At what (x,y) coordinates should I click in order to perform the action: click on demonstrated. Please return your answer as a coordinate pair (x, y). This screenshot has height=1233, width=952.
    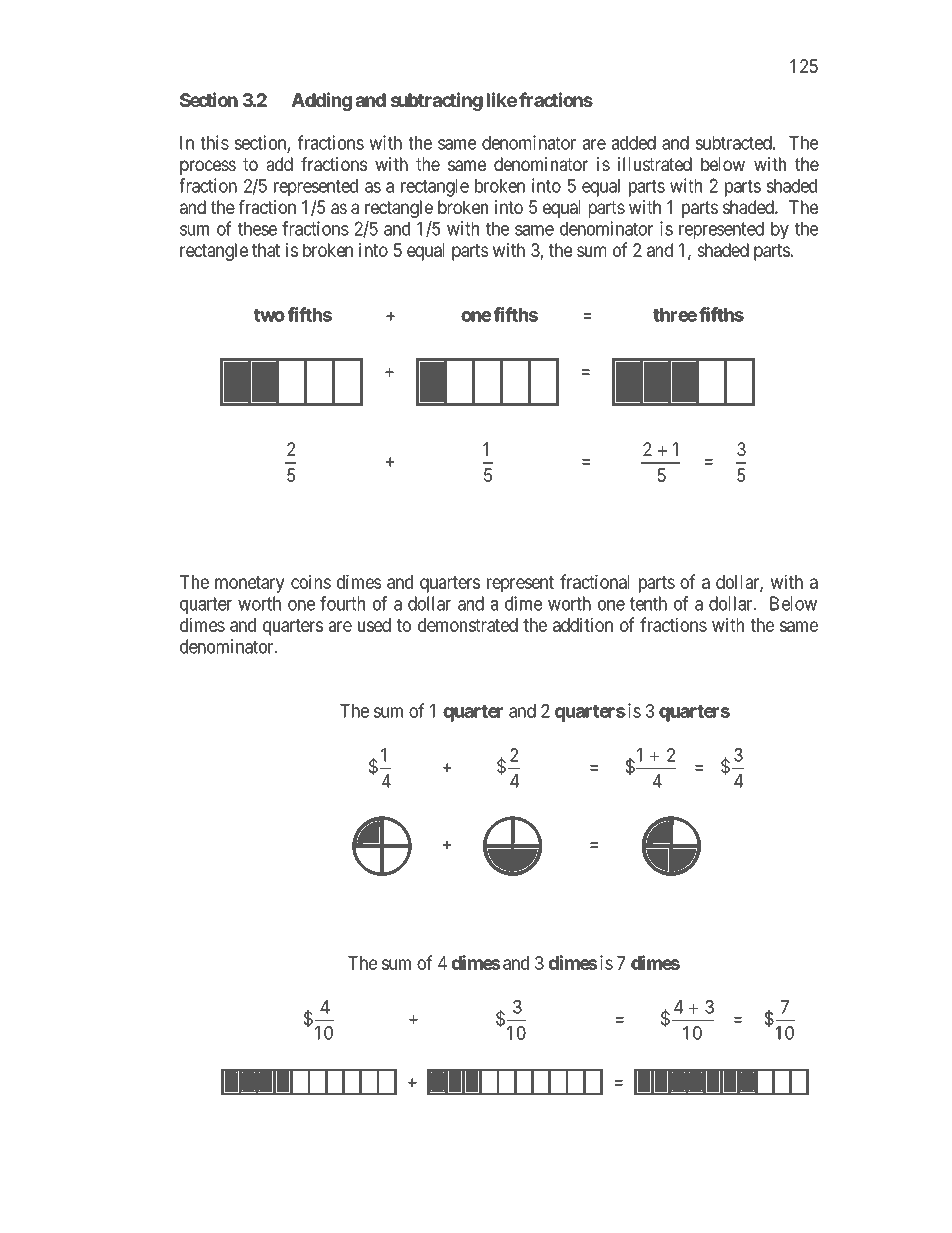
    Looking at the image, I should click on (468, 625).
